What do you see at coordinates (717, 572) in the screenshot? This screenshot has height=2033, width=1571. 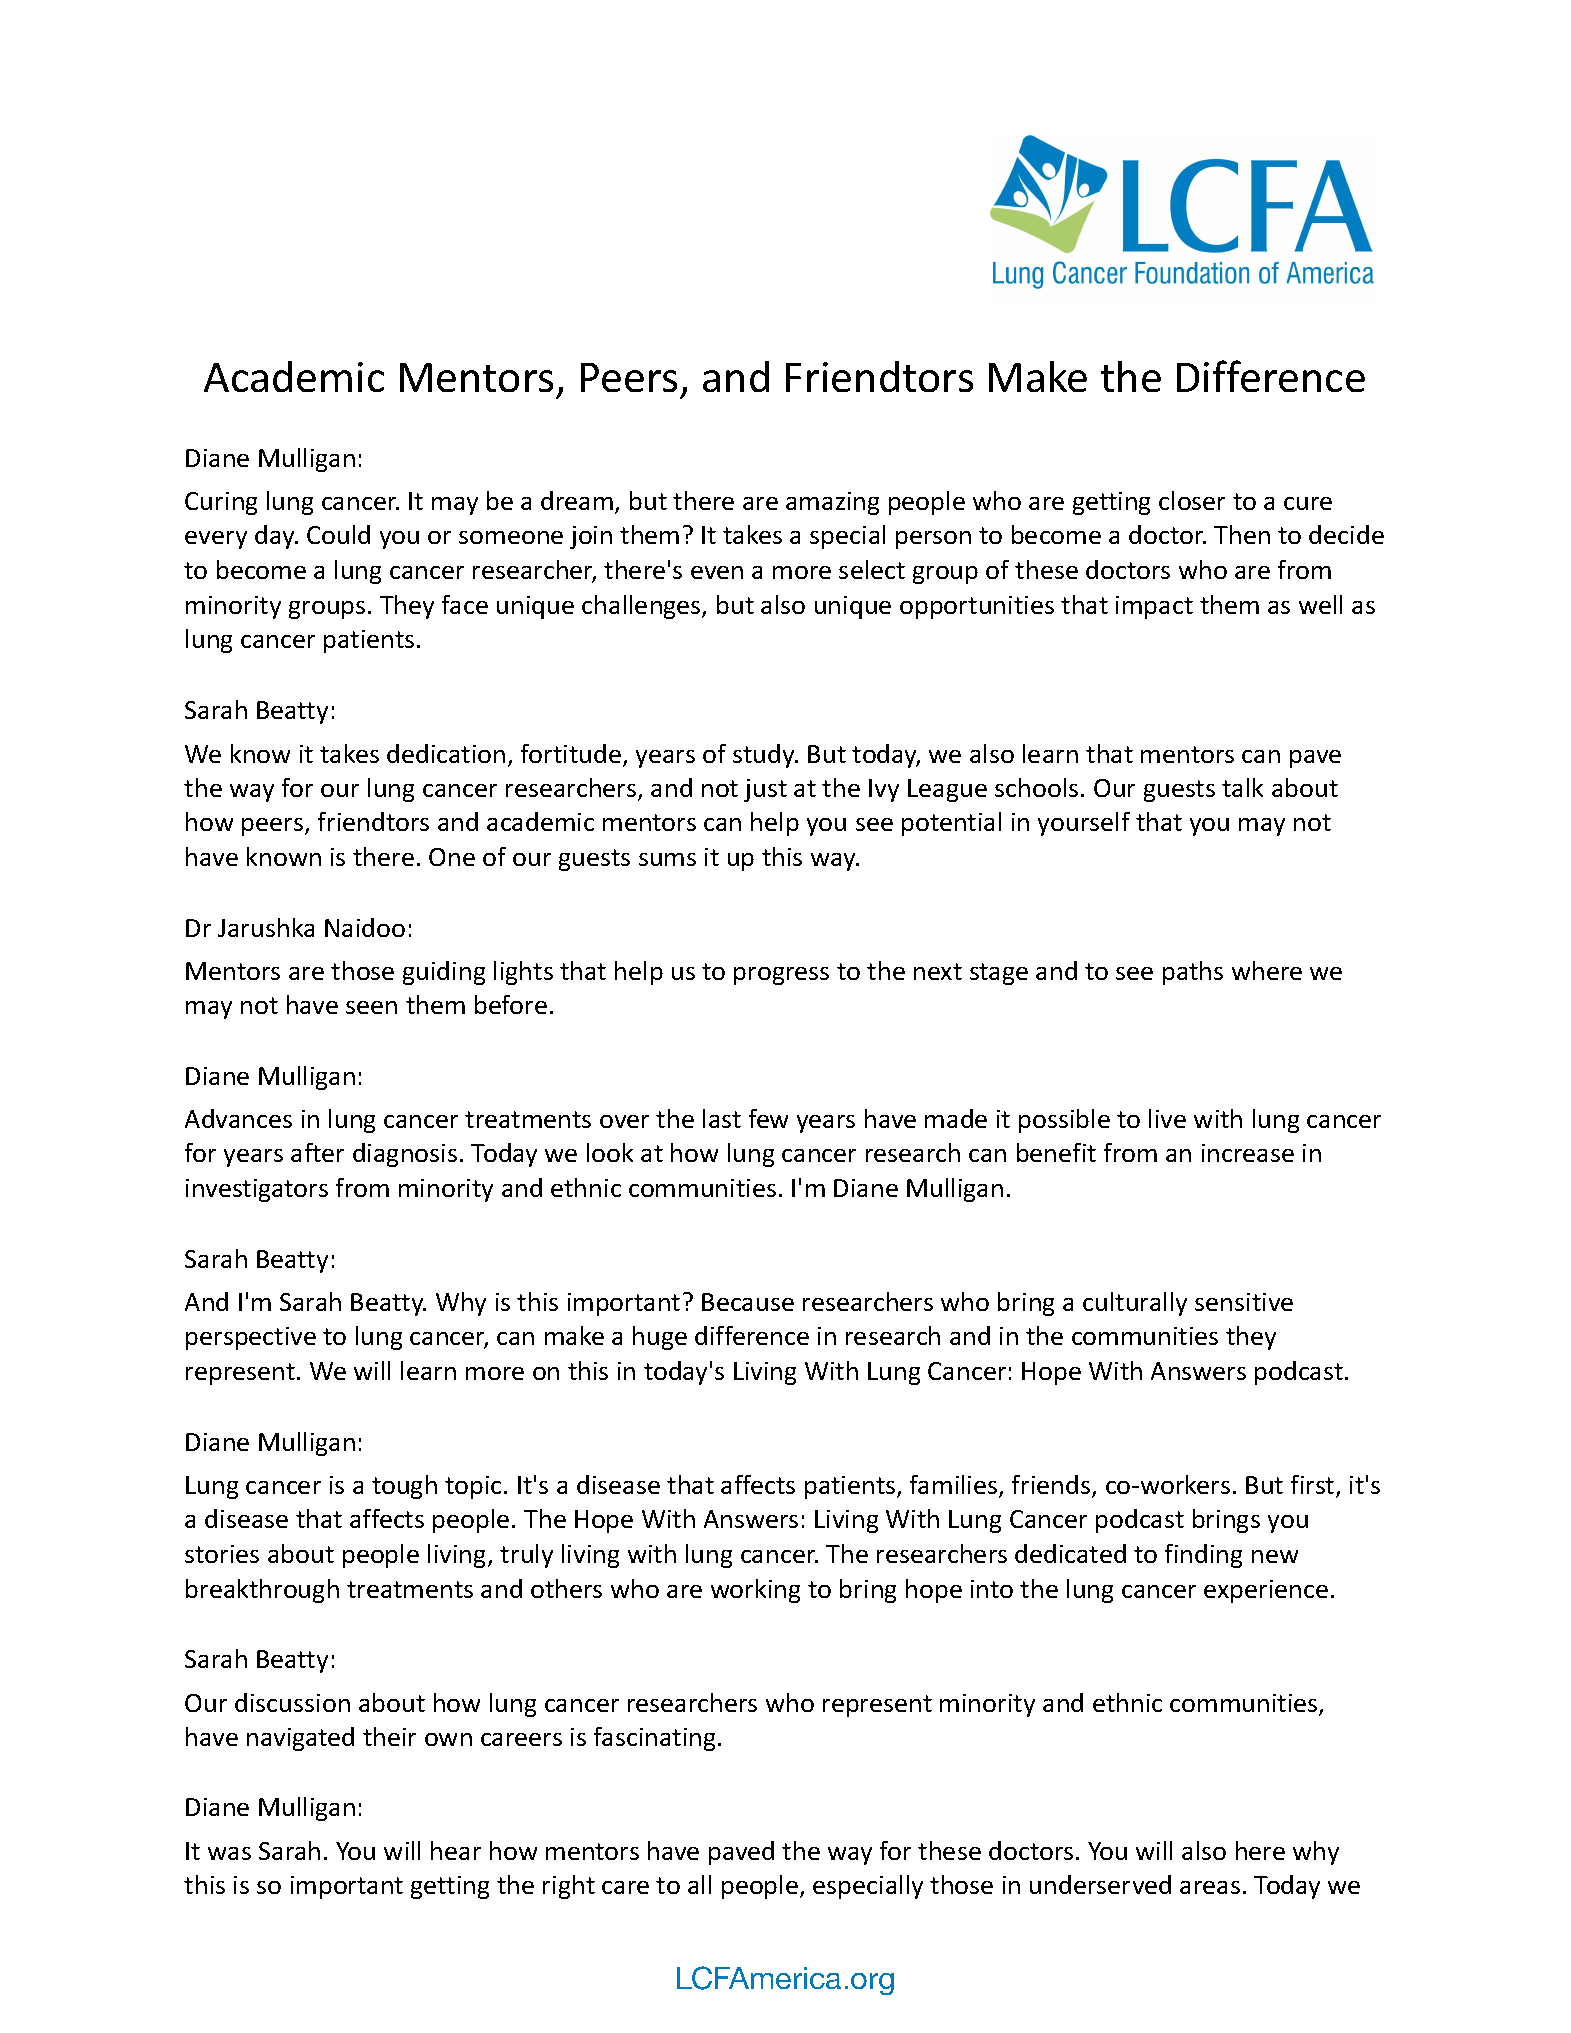 I see `even` at bounding box center [717, 572].
